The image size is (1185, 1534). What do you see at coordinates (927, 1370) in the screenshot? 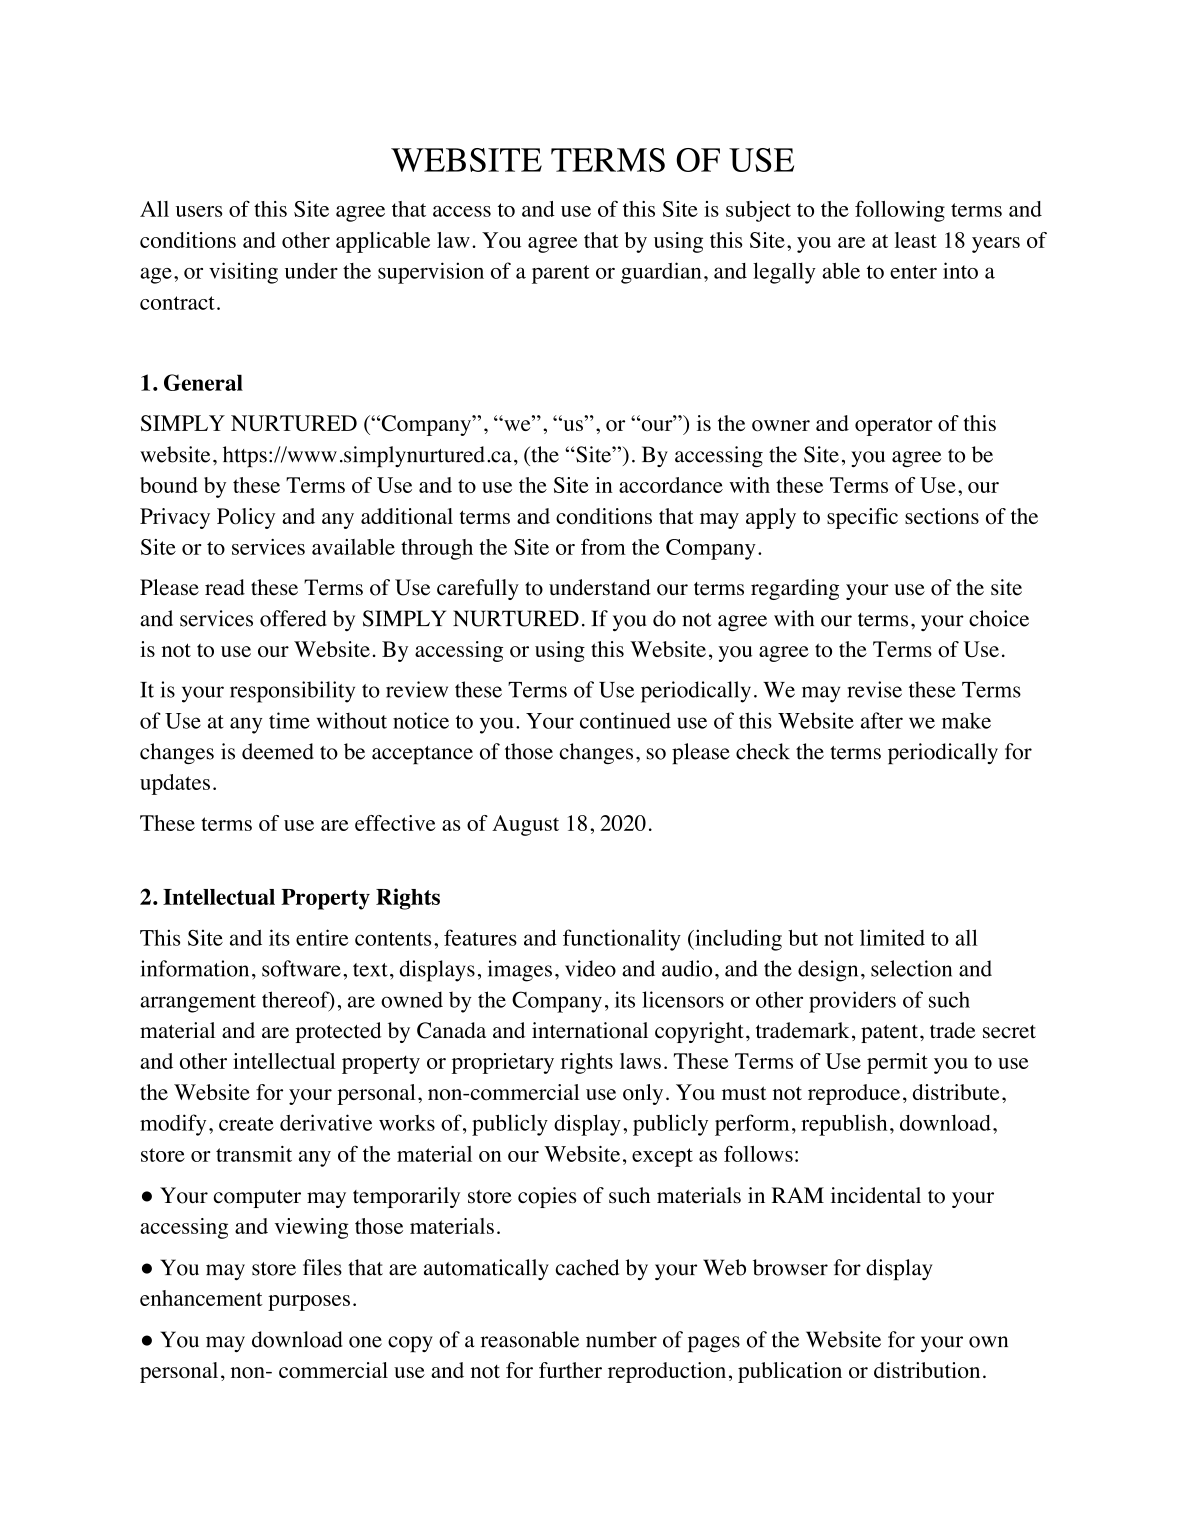
I see `distribution` at bounding box center [927, 1370].
